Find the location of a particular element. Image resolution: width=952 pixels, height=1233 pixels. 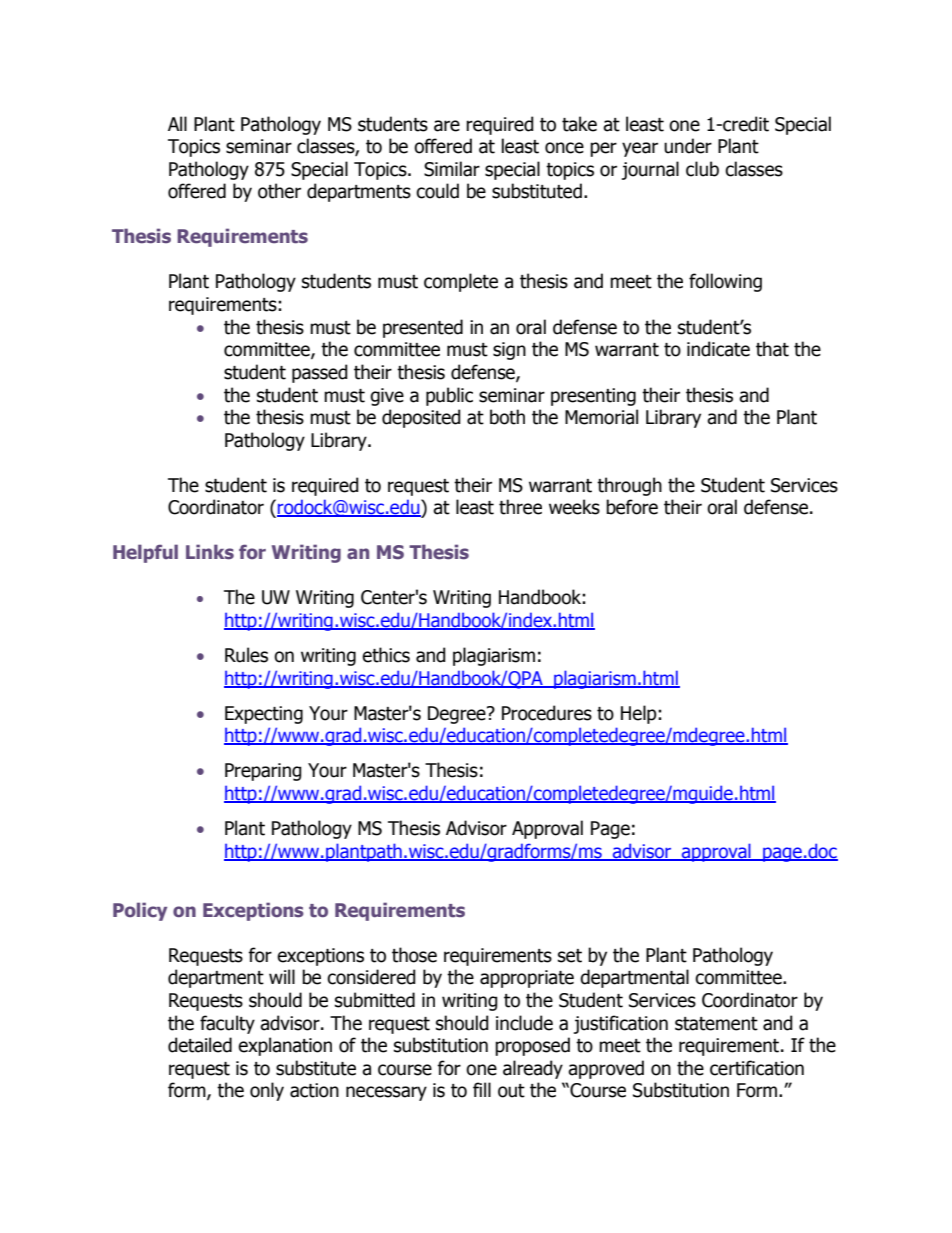

detailed is located at coordinates (200, 1045).
